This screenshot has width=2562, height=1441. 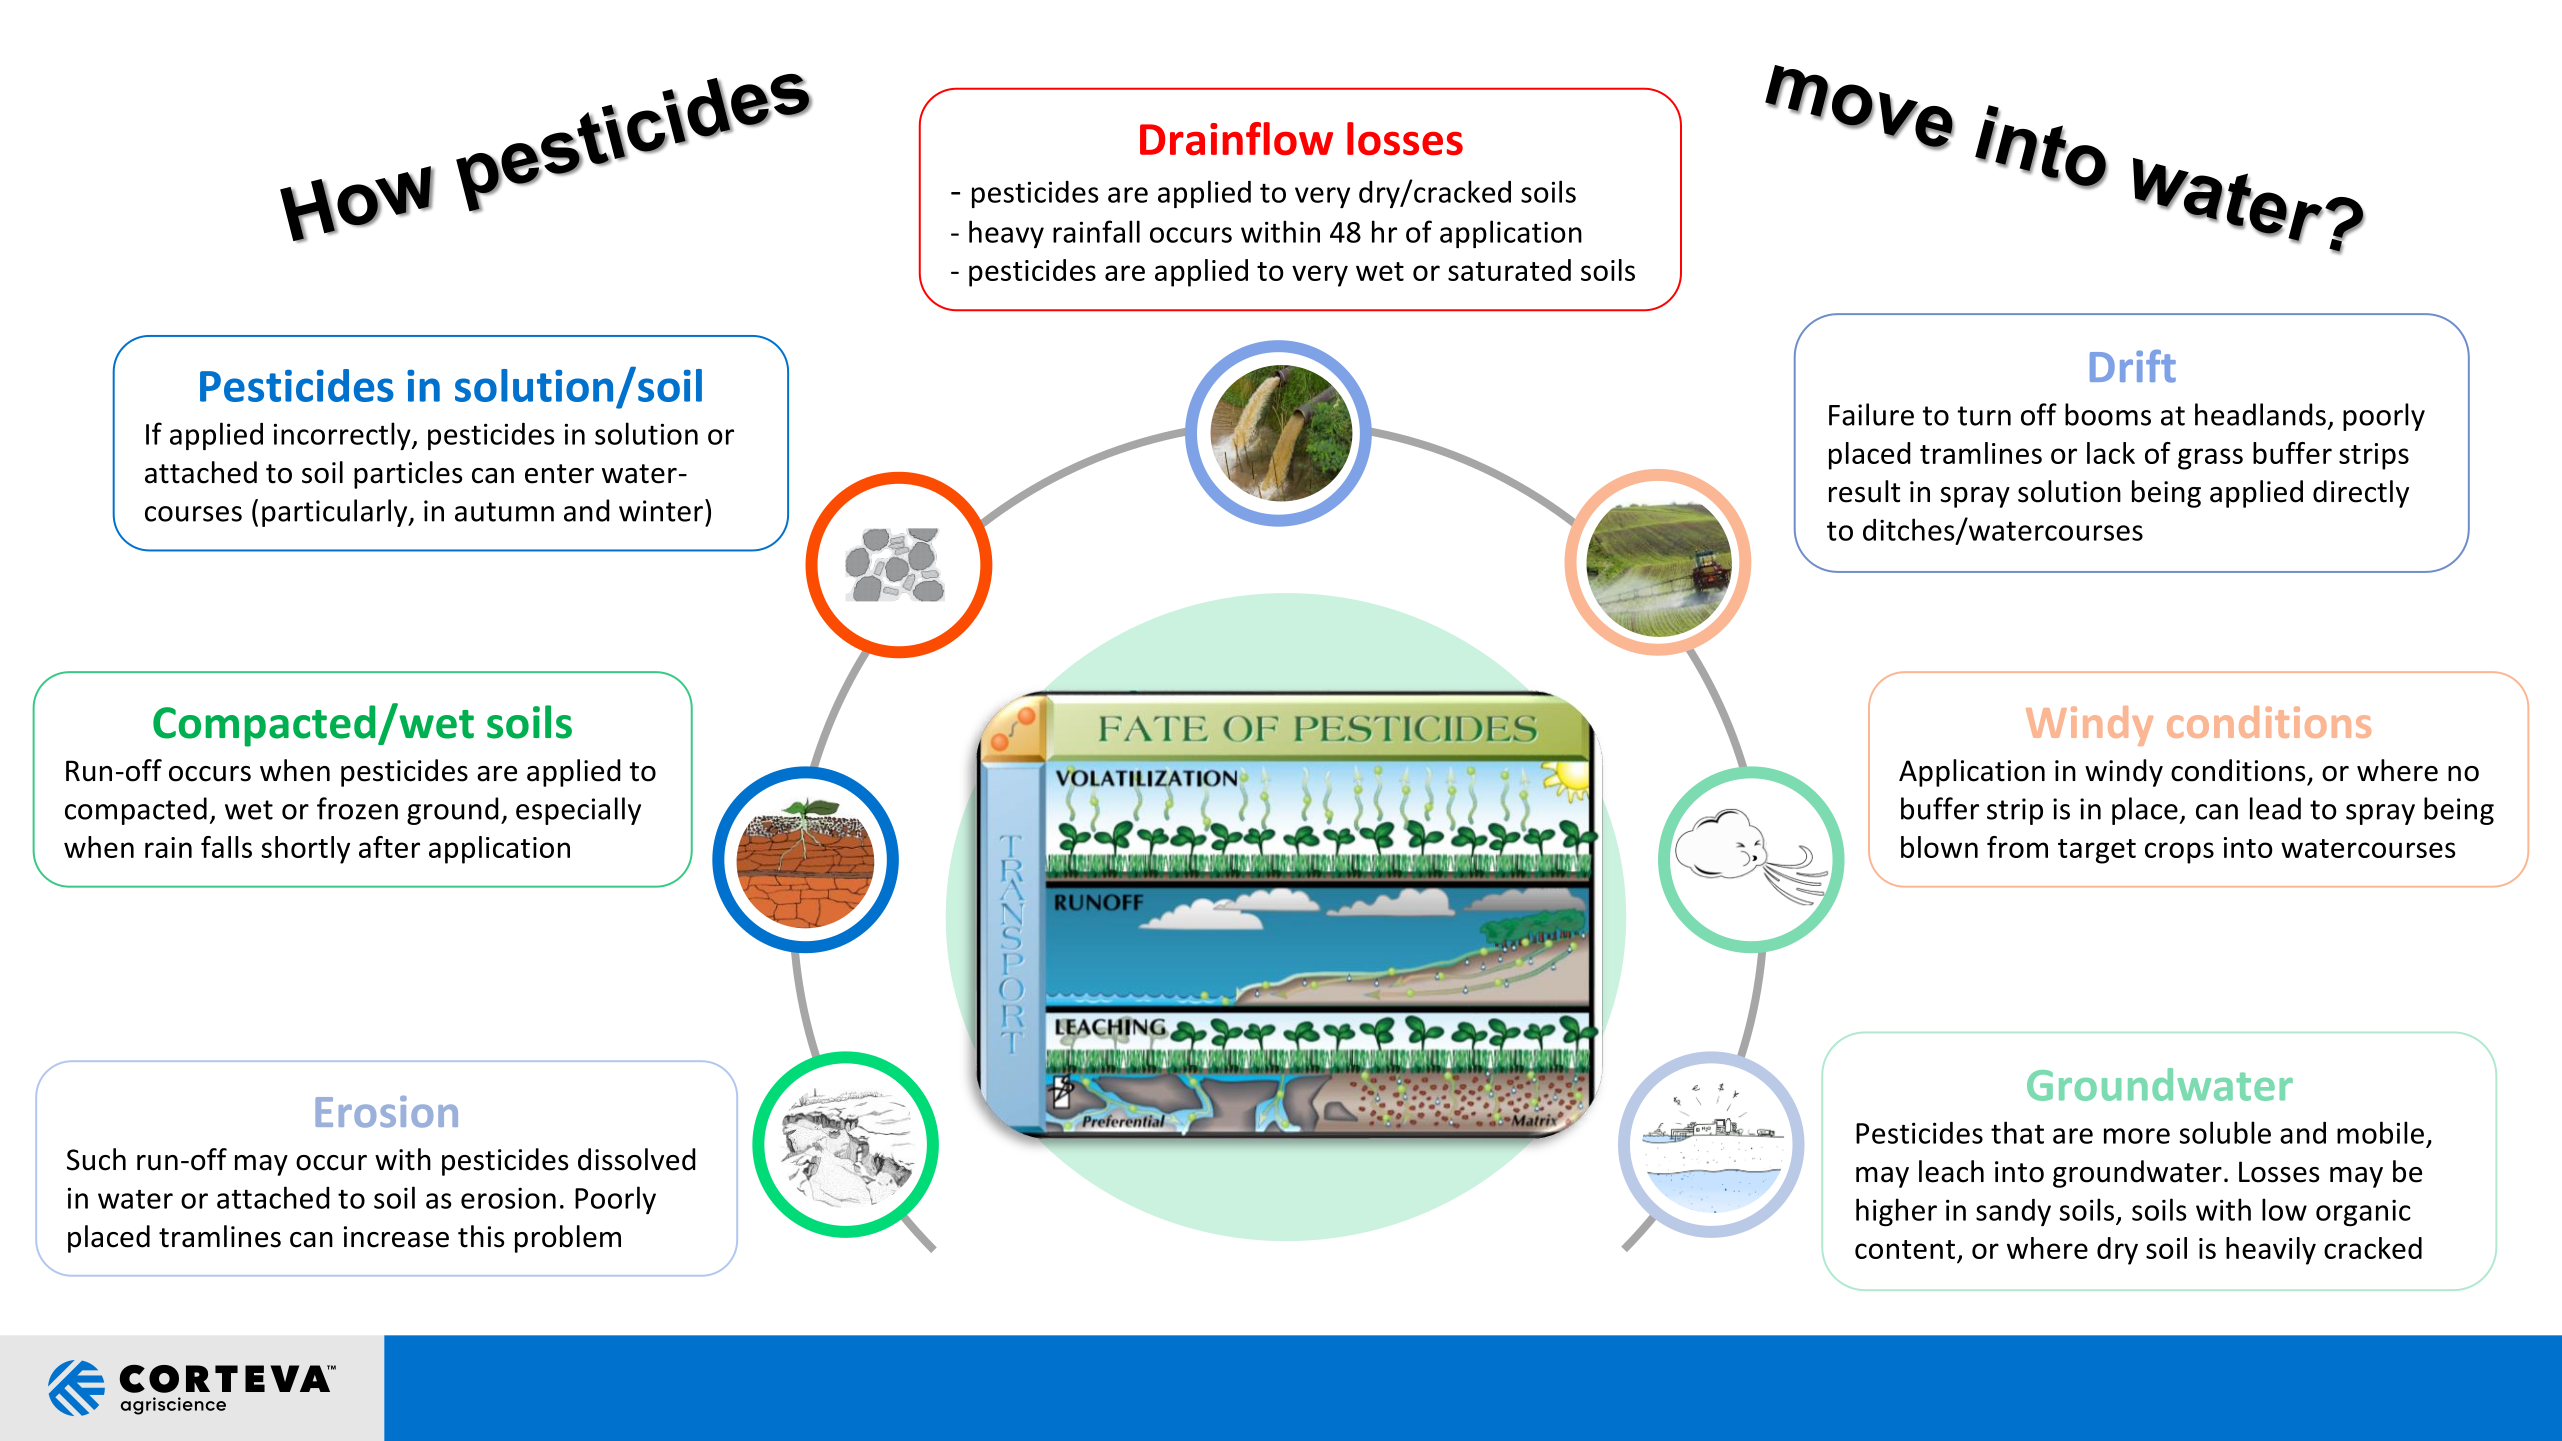 I want to click on saturated, so click(x=1509, y=270).
